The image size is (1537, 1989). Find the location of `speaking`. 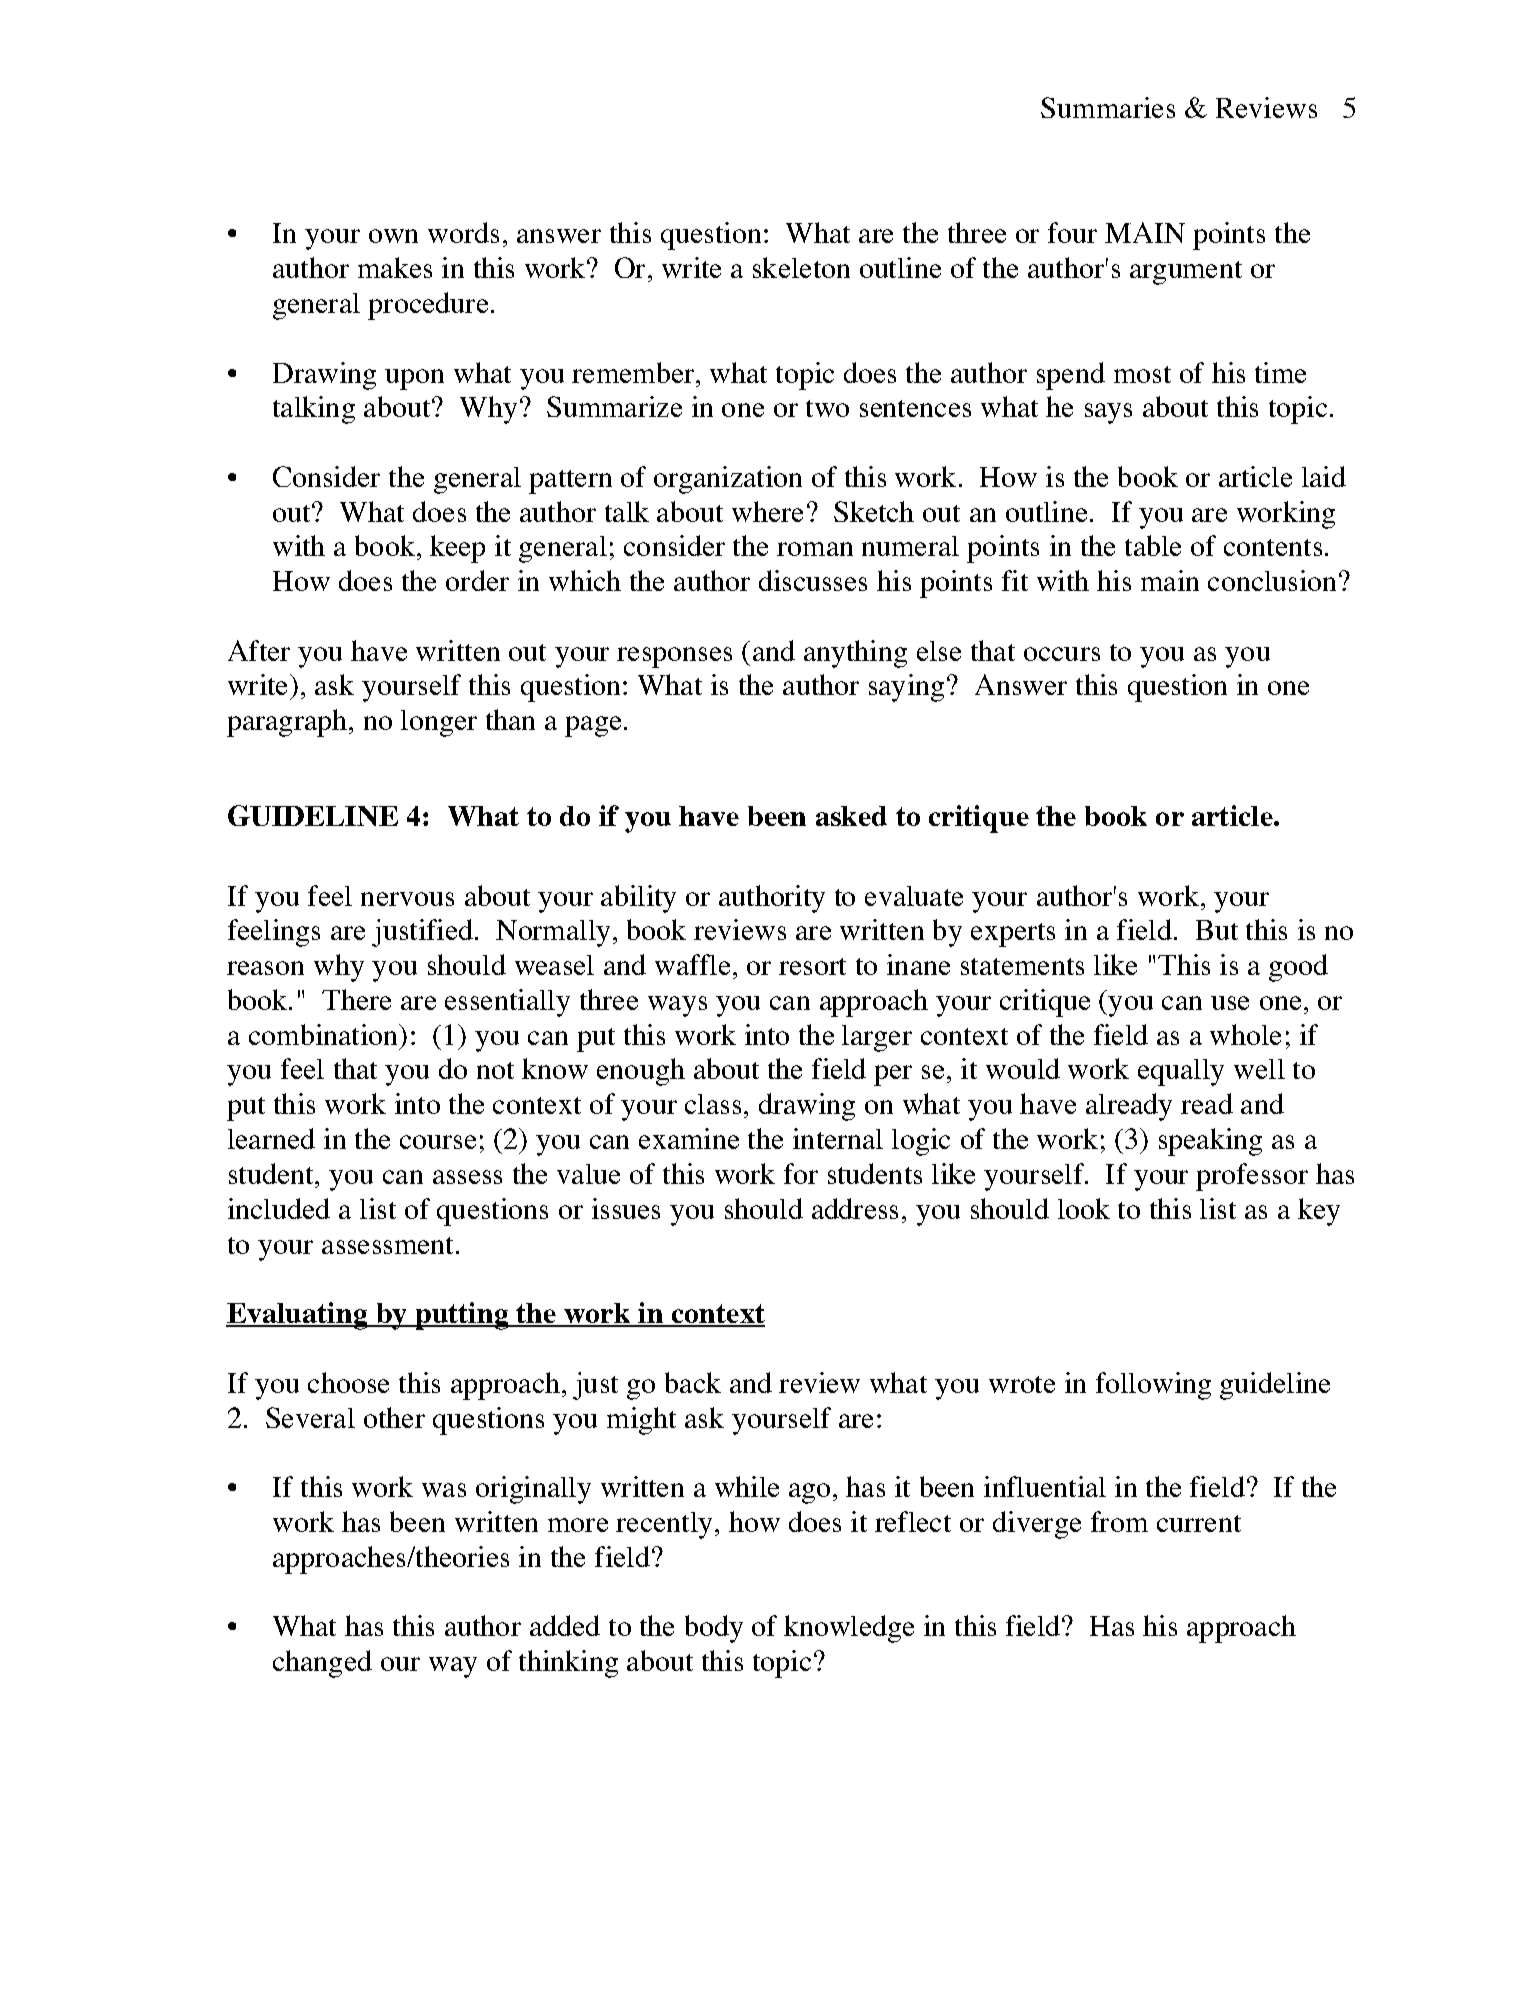

speaking is located at coordinates (1210, 1142).
